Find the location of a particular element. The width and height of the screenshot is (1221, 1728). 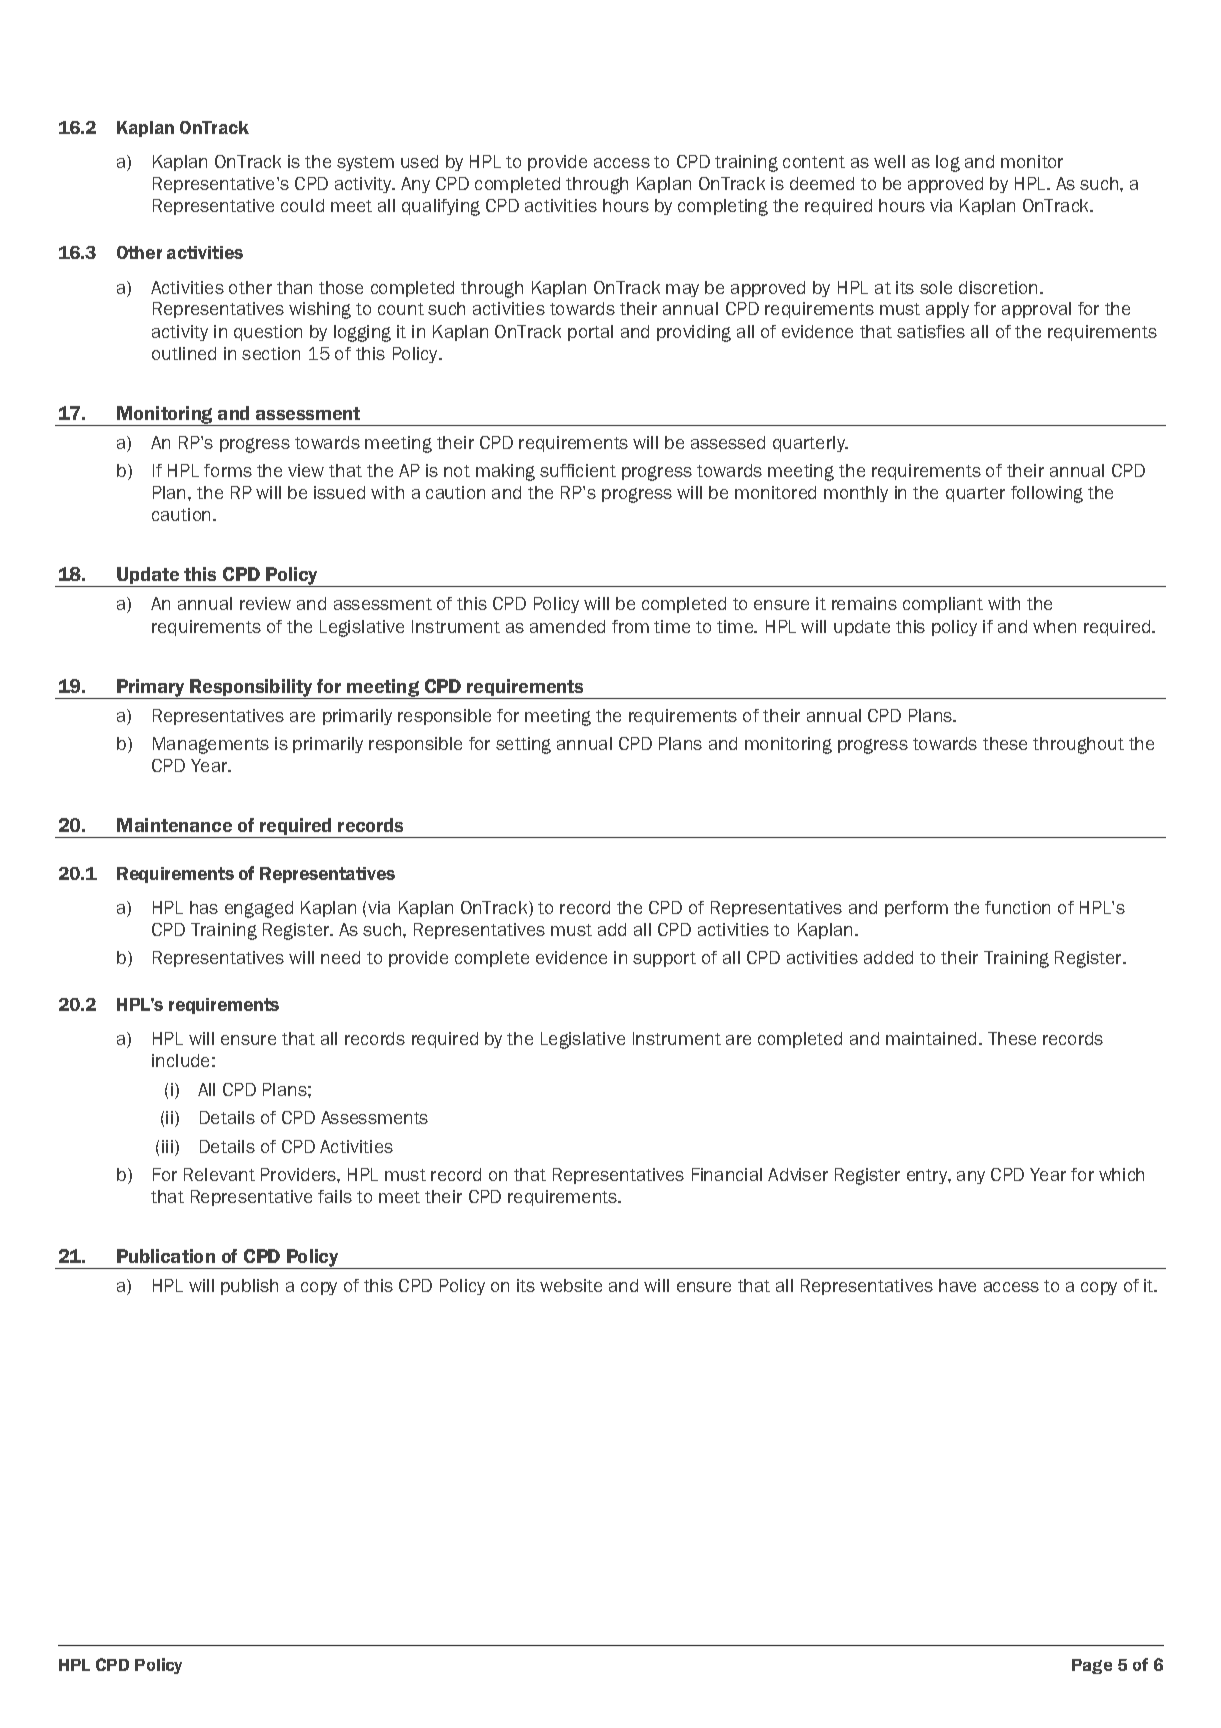

publish is located at coordinates (249, 1287).
